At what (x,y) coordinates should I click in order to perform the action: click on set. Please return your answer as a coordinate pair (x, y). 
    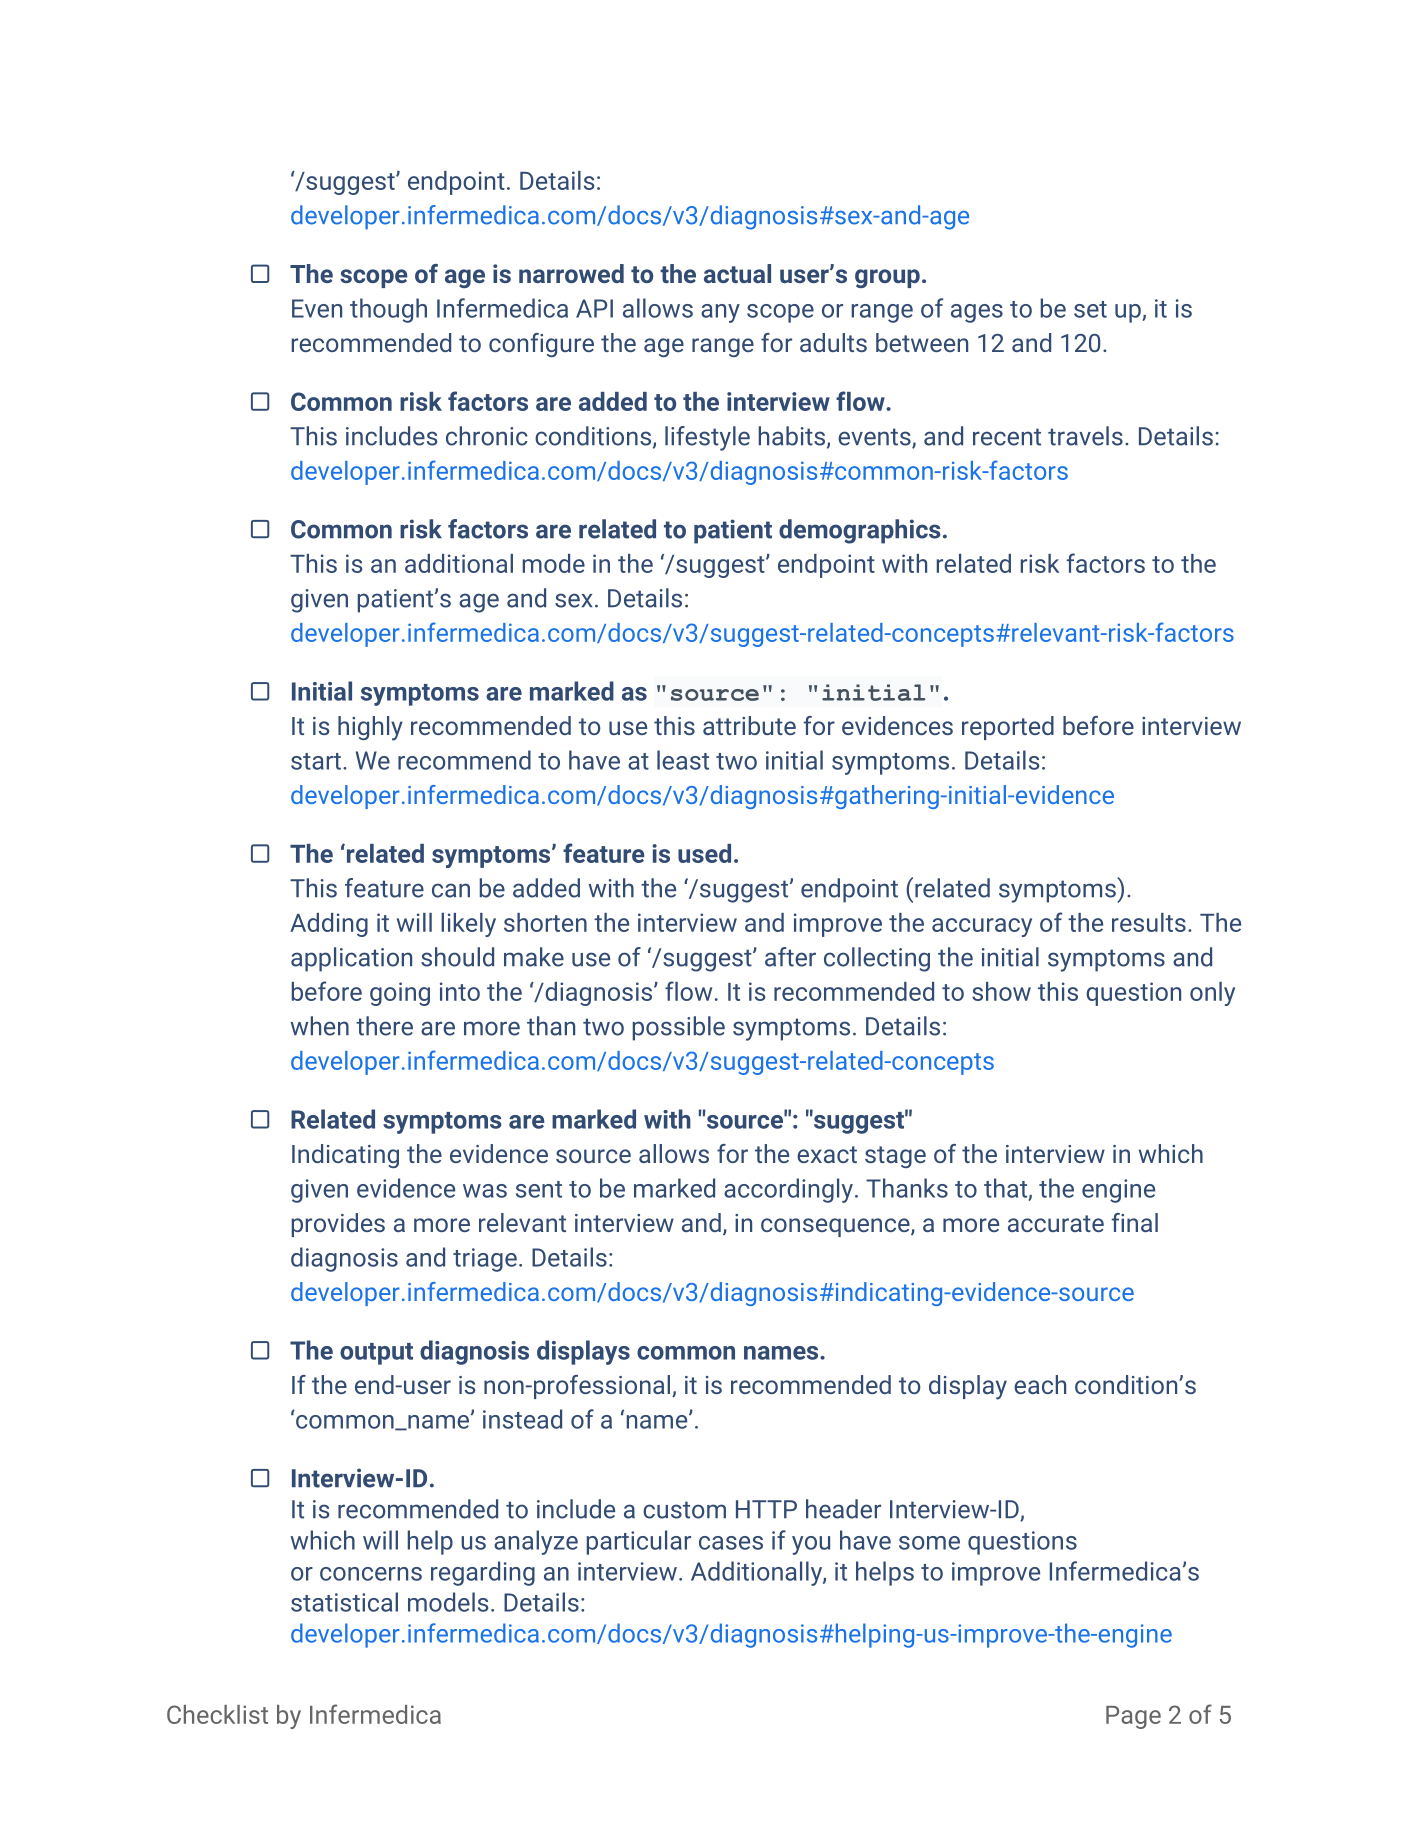
    Looking at the image, I should click on (1090, 309).
